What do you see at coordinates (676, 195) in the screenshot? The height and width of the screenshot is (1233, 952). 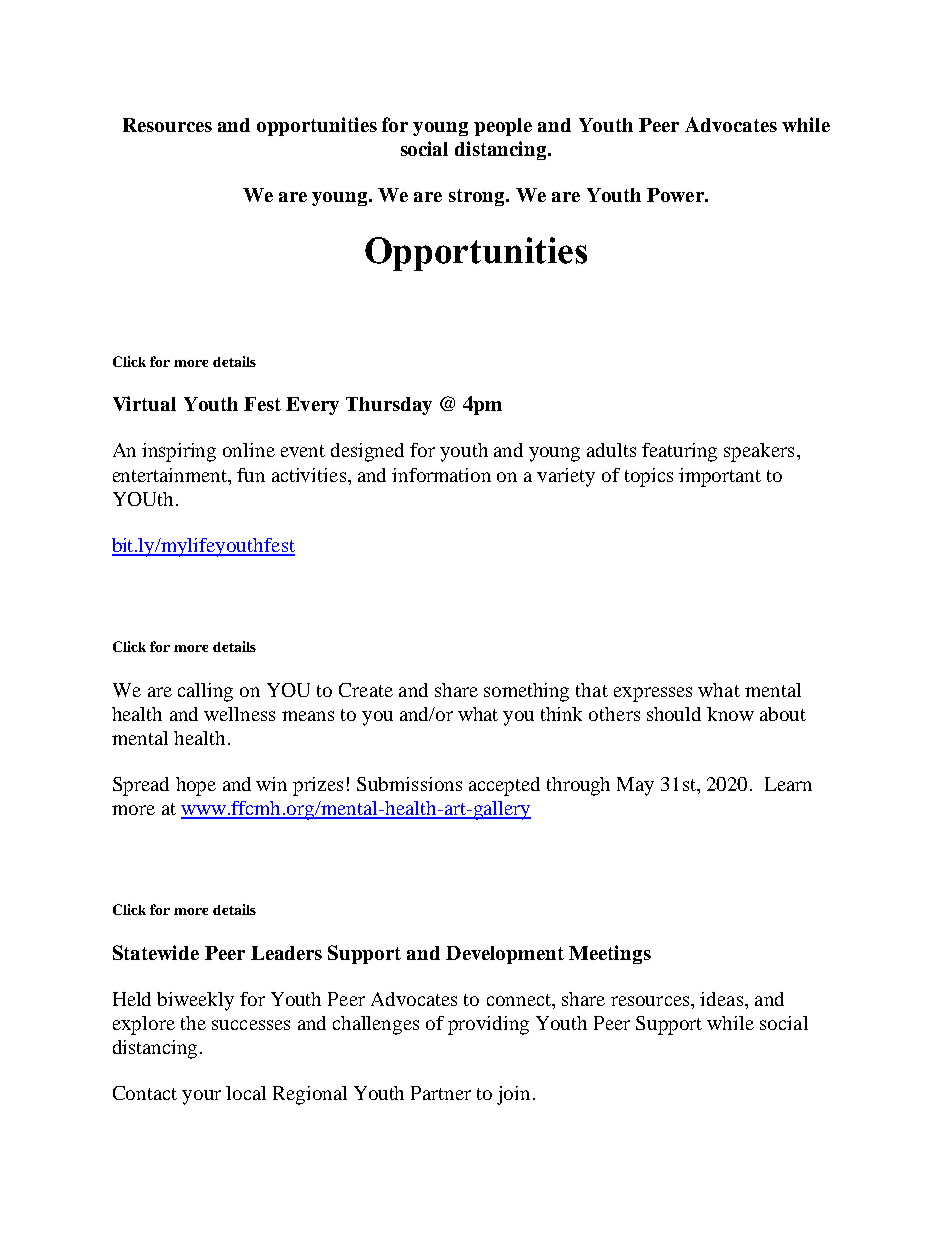 I see `Power` at bounding box center [676, 195].
